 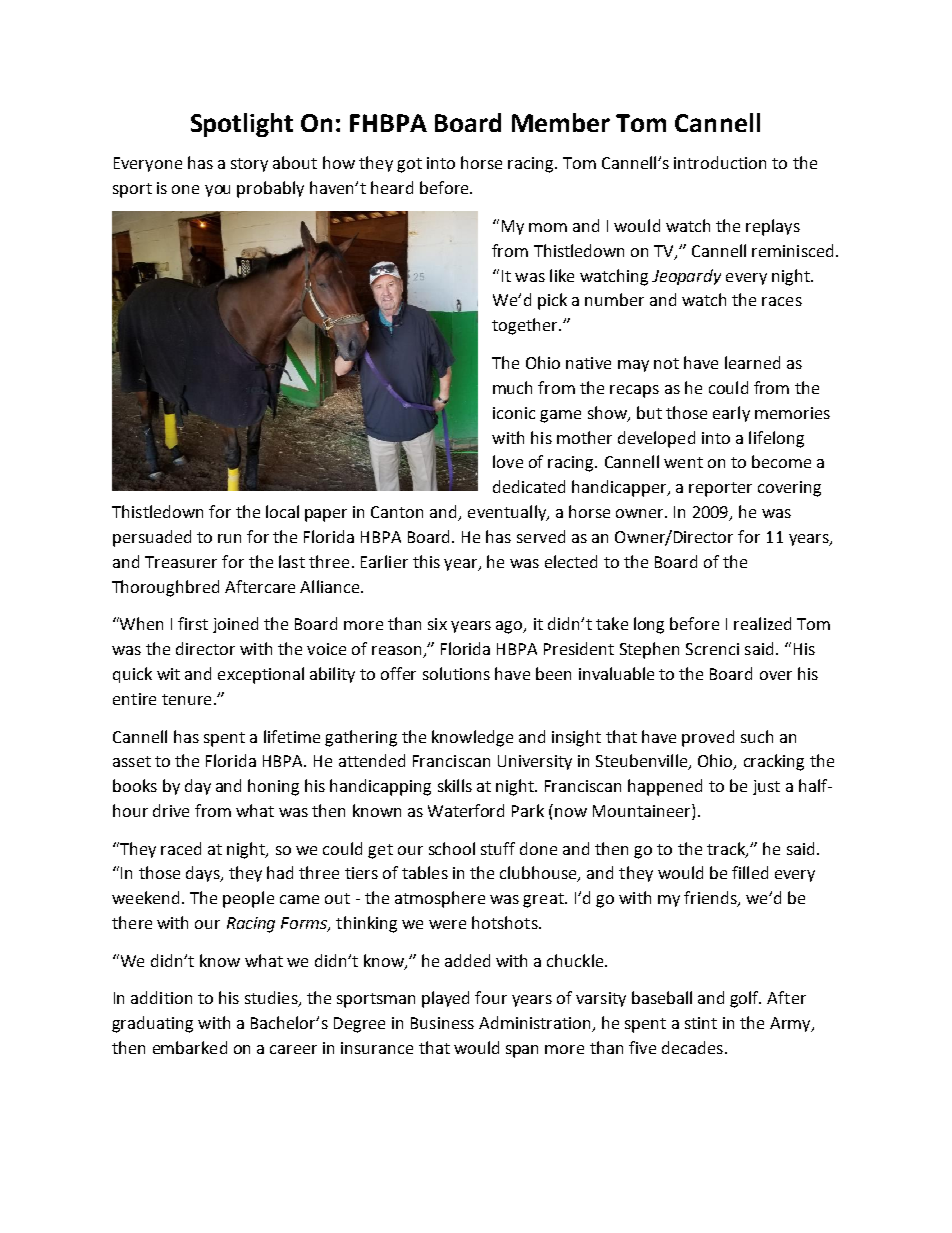 I want to click on embarked, so click(x=190, y=1047).
